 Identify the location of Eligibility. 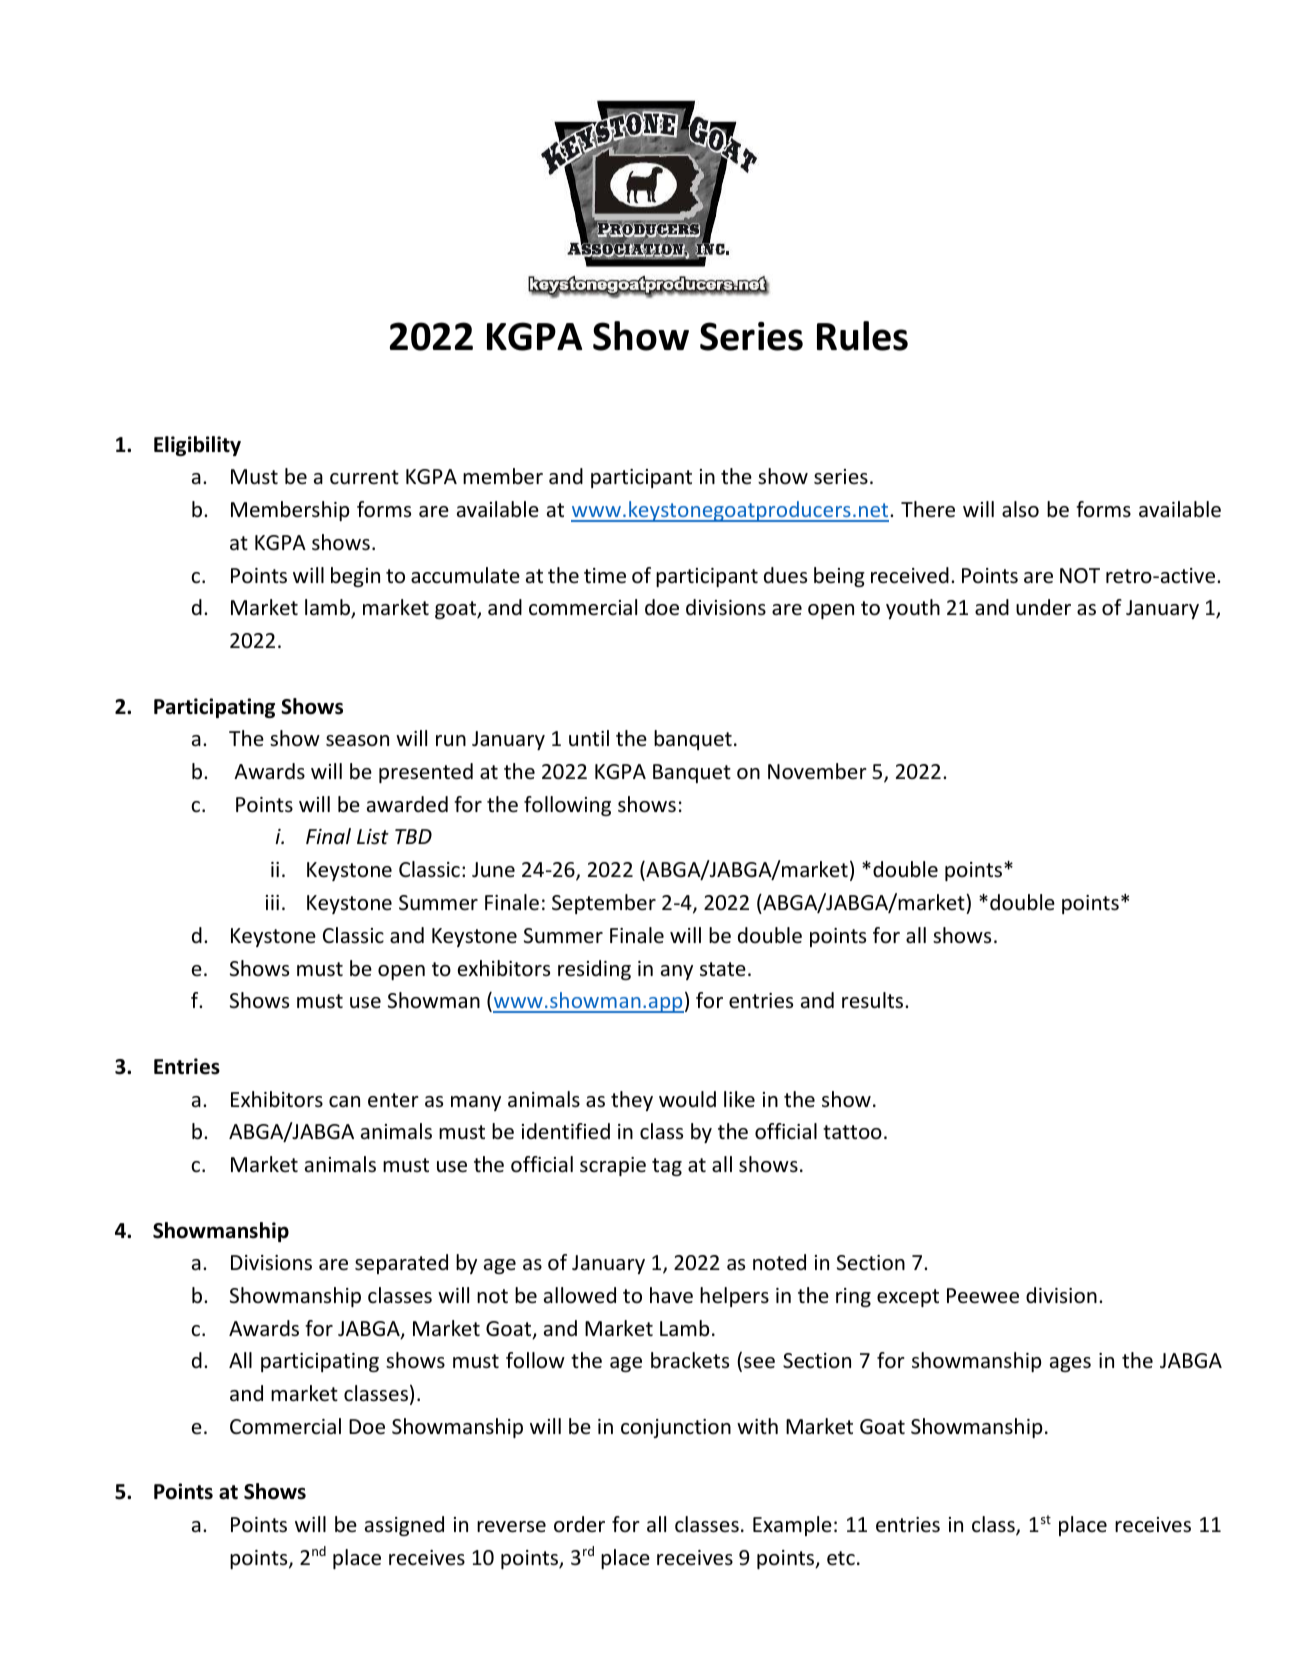
(197, 446).
